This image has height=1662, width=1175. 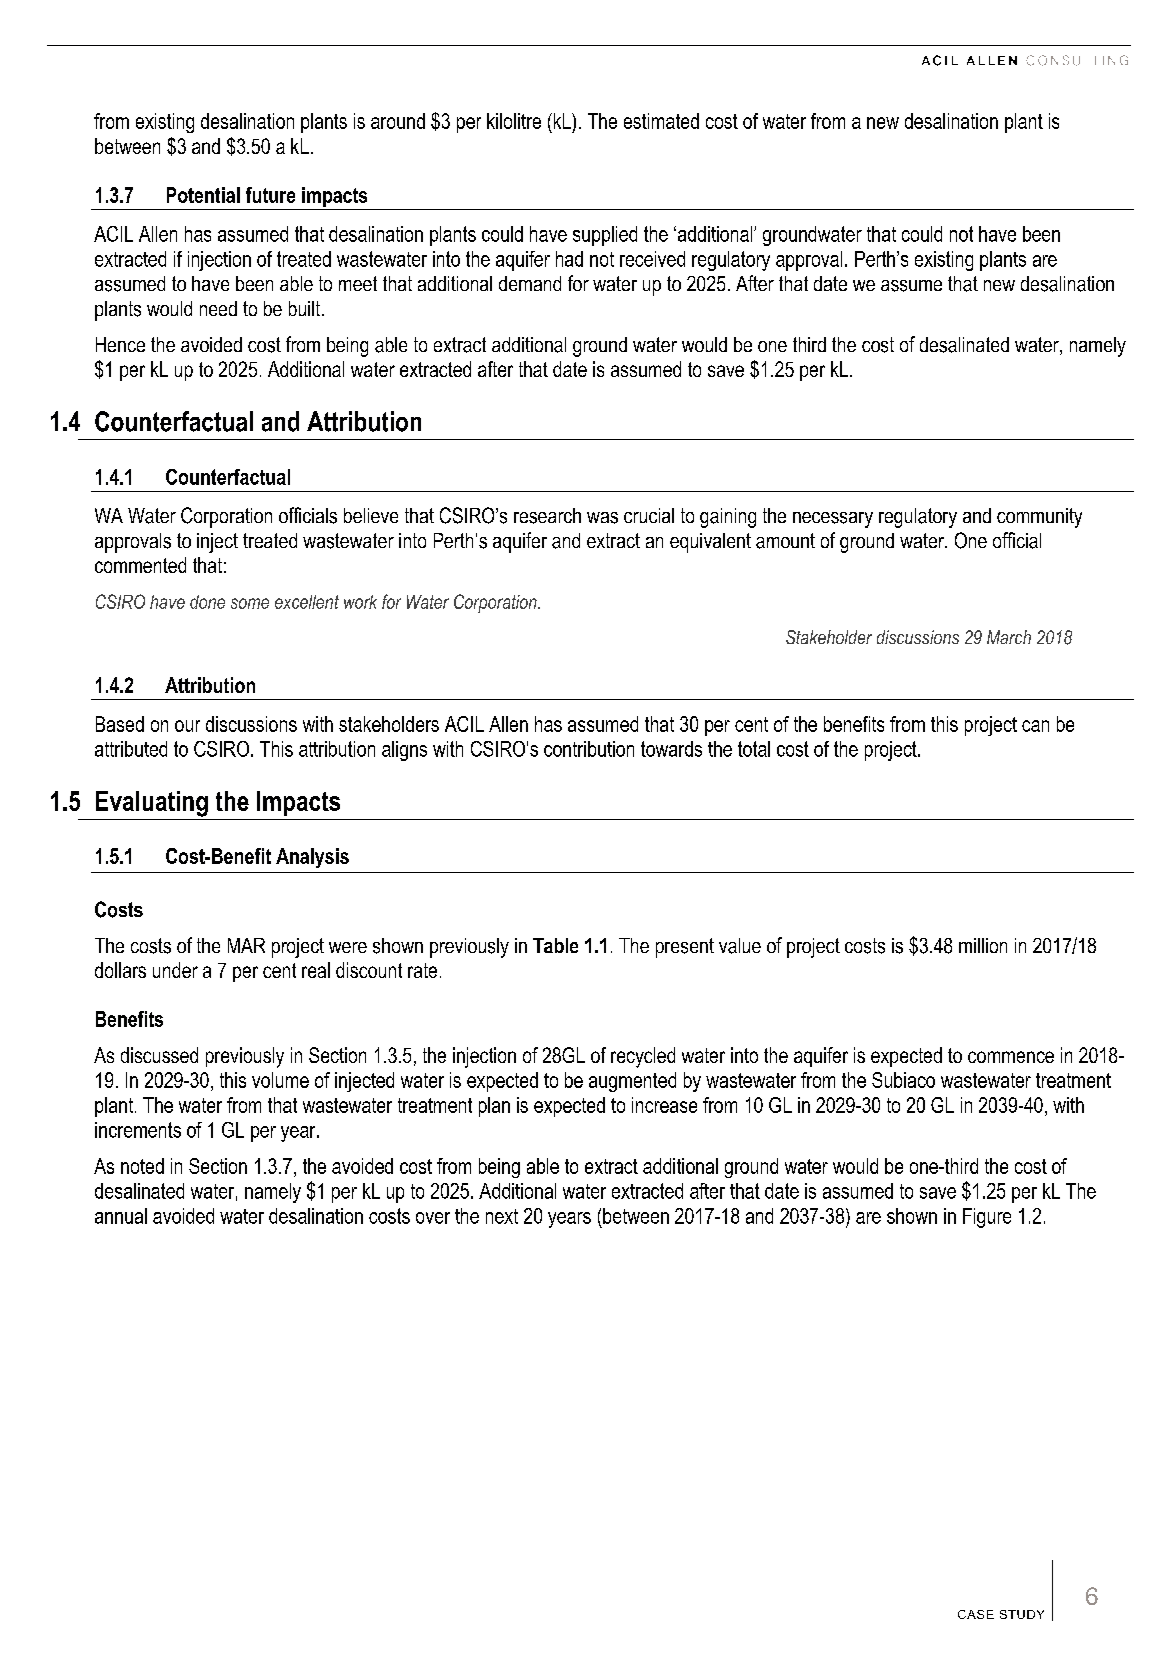 I want to click on volume, so click(x=280, y=1080).
